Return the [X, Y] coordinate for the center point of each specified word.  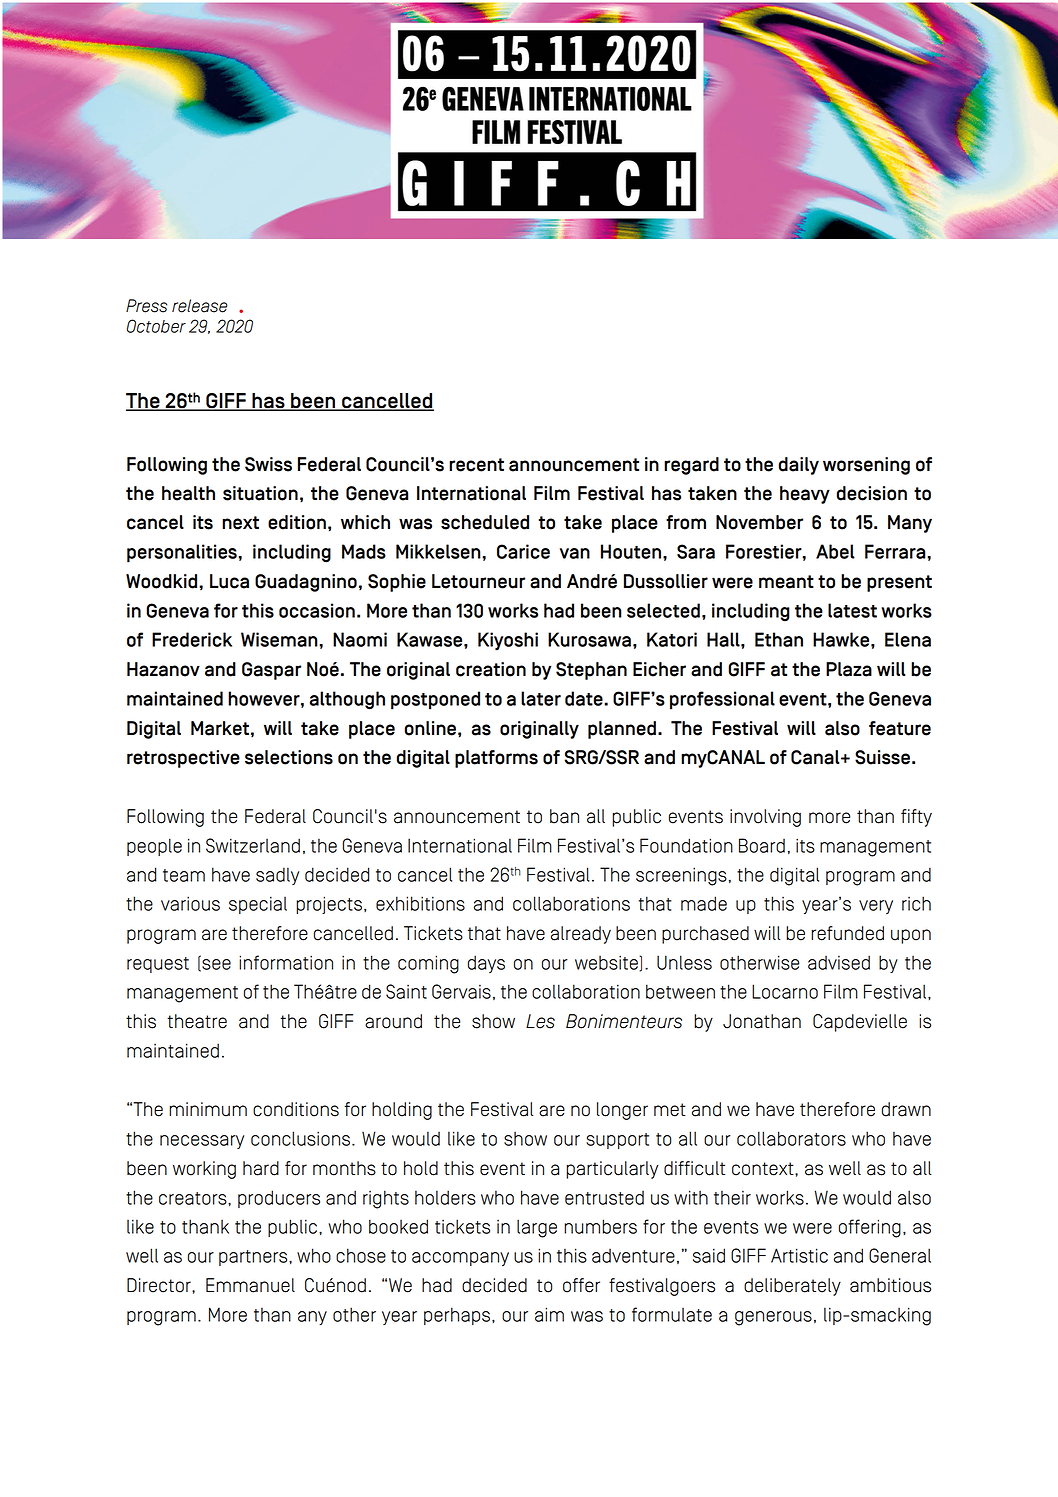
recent [476, 465]
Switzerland [253, 845]
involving [765, 818]
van [575, 553]
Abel [835, 551]
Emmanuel [250, 1285]
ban [564, 816]
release [200, 306]
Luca [229, 581]
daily [799, 466]
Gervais [461, 991]
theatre [197, 1021]
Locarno [785, 991]
